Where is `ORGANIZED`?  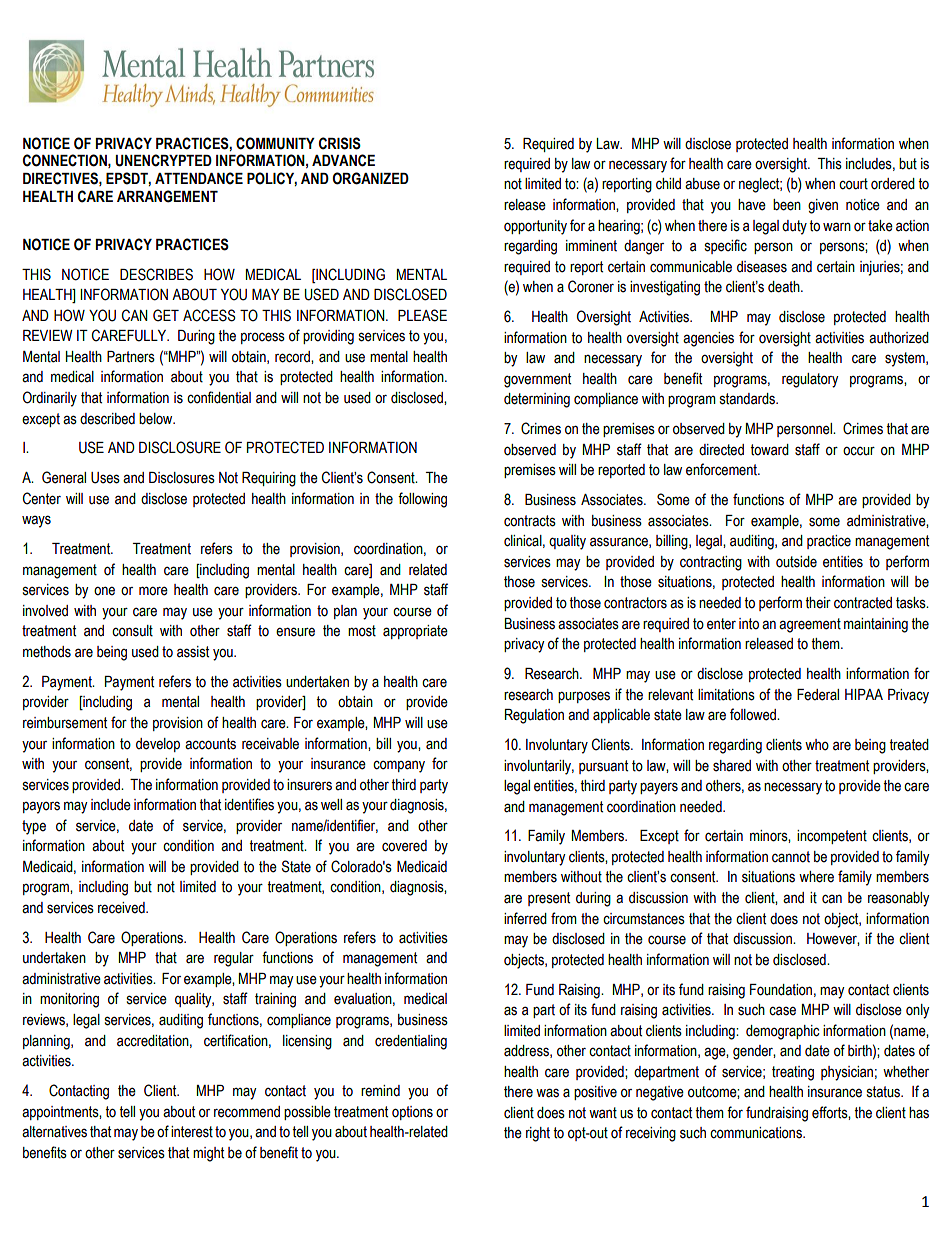 ORGANIZED is located at coordinates (370, 178).
